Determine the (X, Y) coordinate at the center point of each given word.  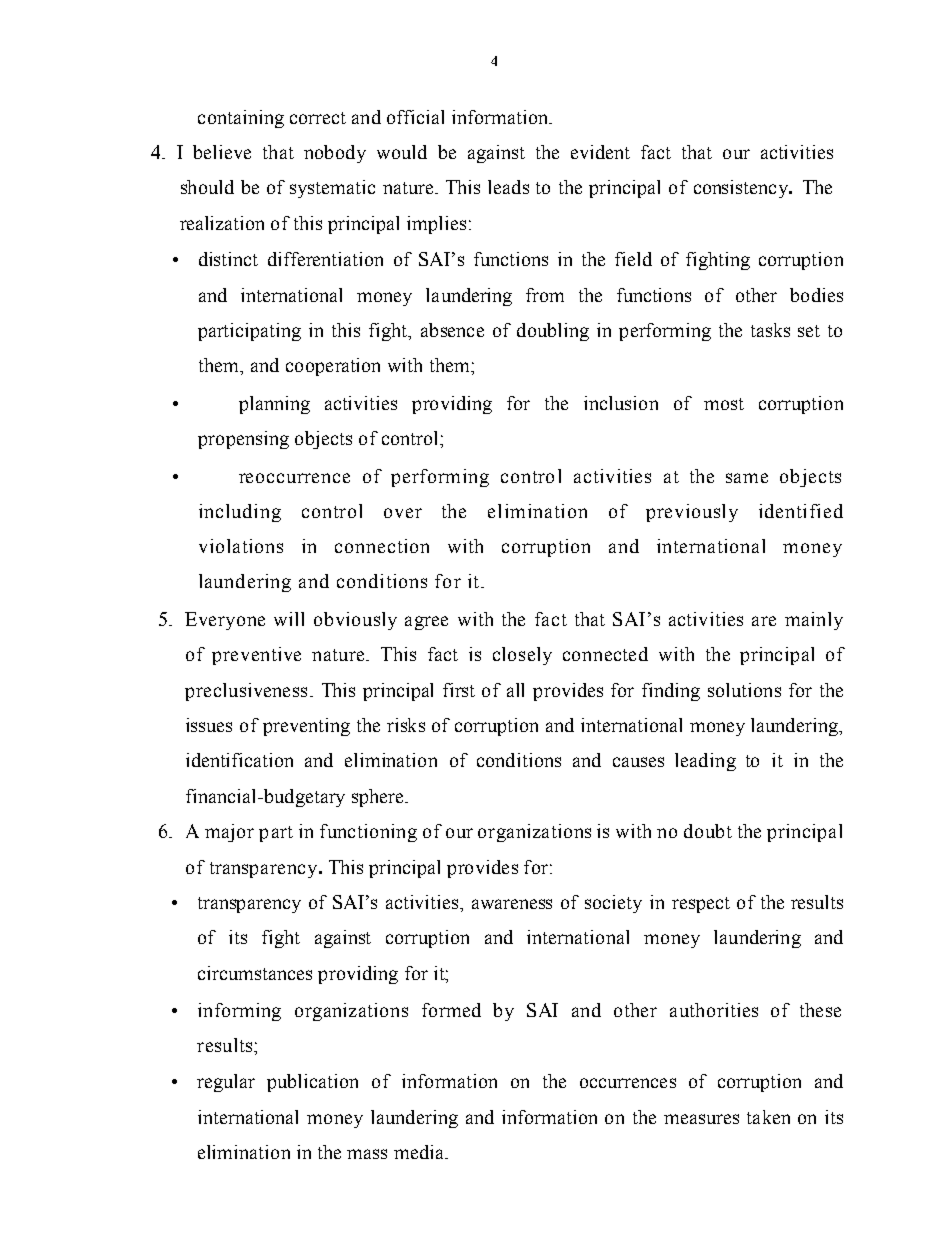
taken (768, 1117)
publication (312, 1083)
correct (318, 118)
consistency (742, 189)
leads (508, 187)
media (420, 1152)
